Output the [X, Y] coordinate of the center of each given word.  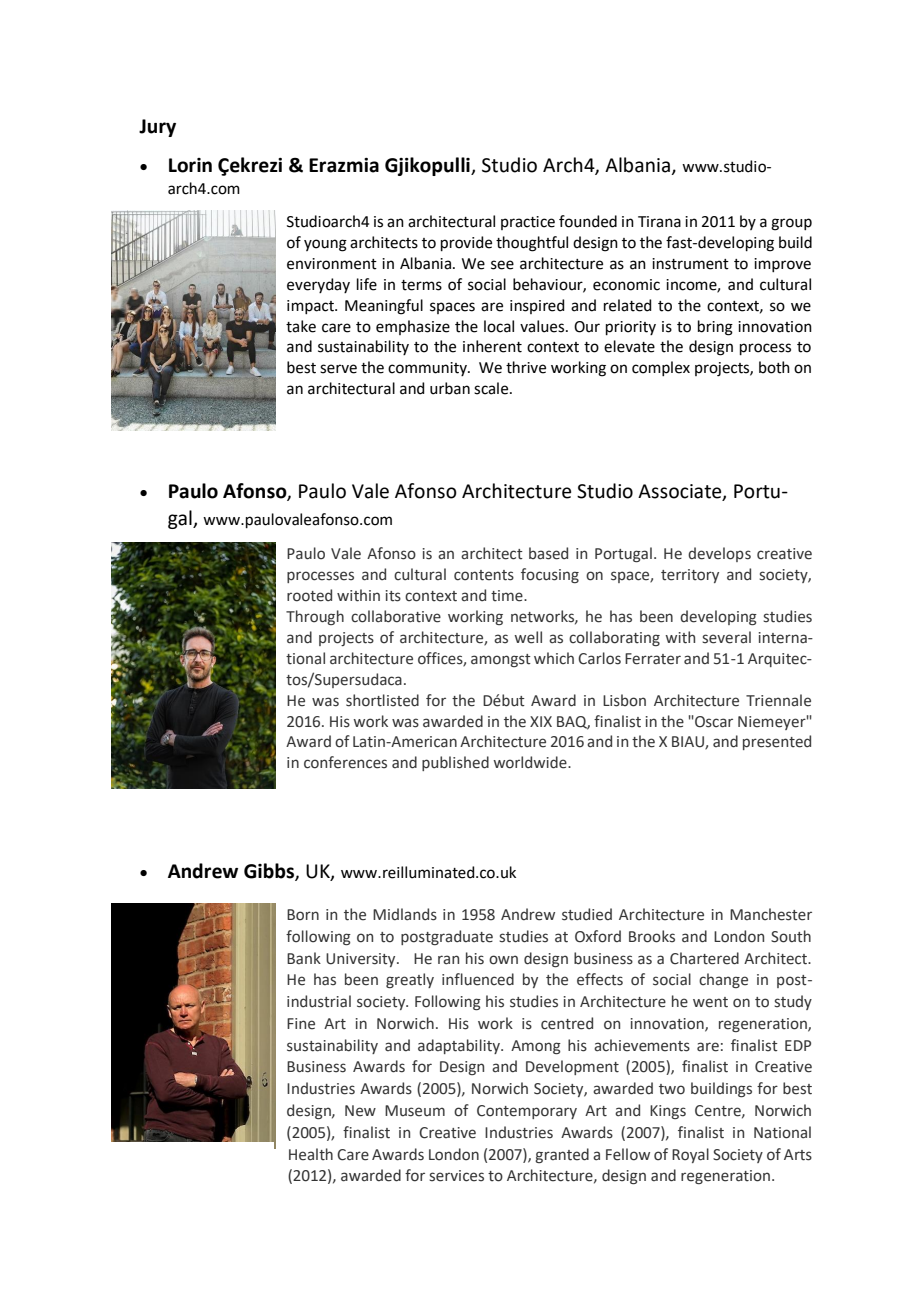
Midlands [405, 914]
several [726, 637]
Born [303, 915]
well [528, 637]
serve [338, 369]
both [774, 367]
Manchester [771, 914]
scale [492, 388]
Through [315, 617]
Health [311, 1154]
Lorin [190, 165]
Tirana [659, 222]
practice [528, 223]
